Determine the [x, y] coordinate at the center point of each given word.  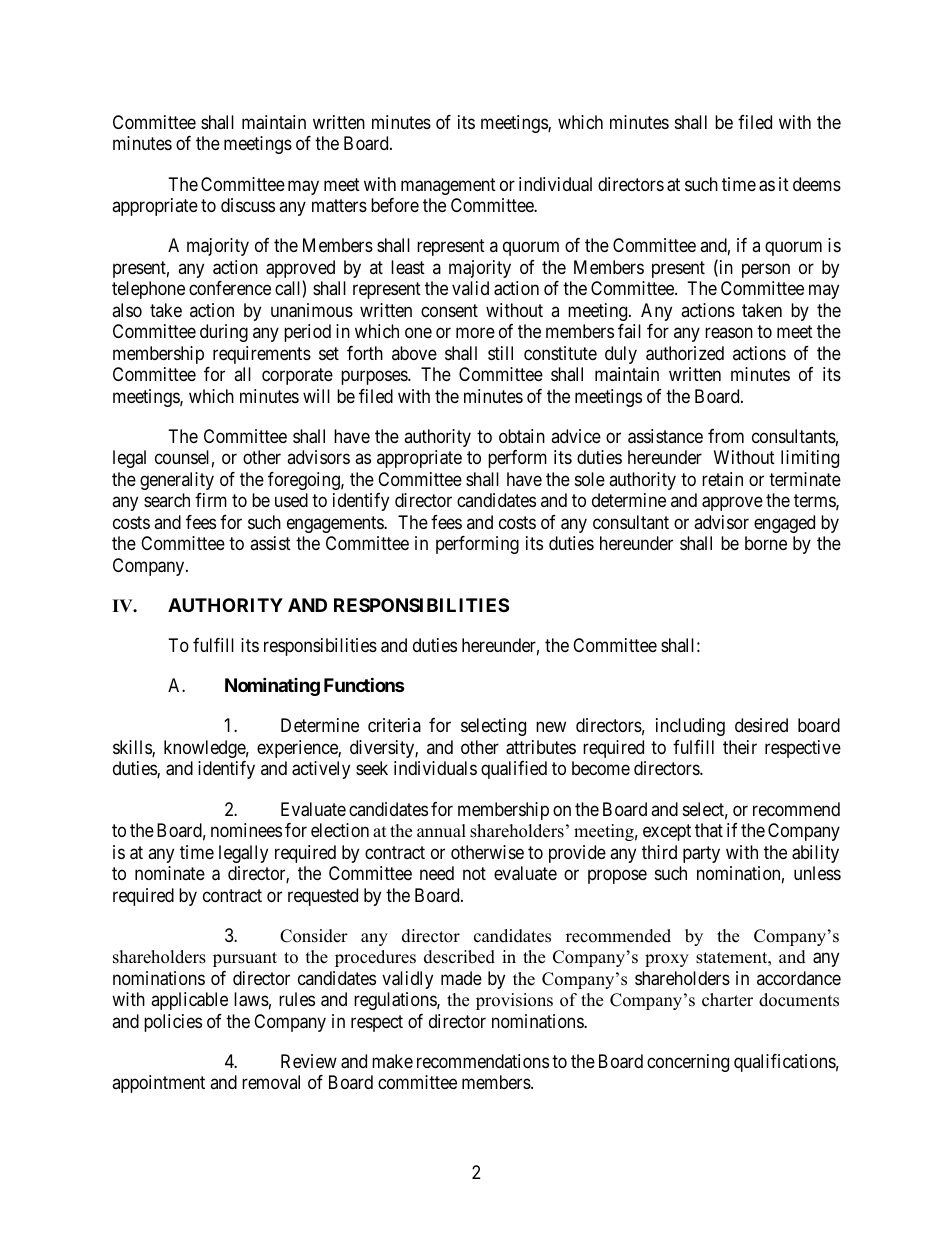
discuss [248, 205]
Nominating [272, 686]
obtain [522, 436]
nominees [246, 830]
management [448, 186]
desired [761, 725]
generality [177, 481]
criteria [394, 725]
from [726, 436]
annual [441, 831]
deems [817, 184]
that [709, 830]
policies [173, 1023]
